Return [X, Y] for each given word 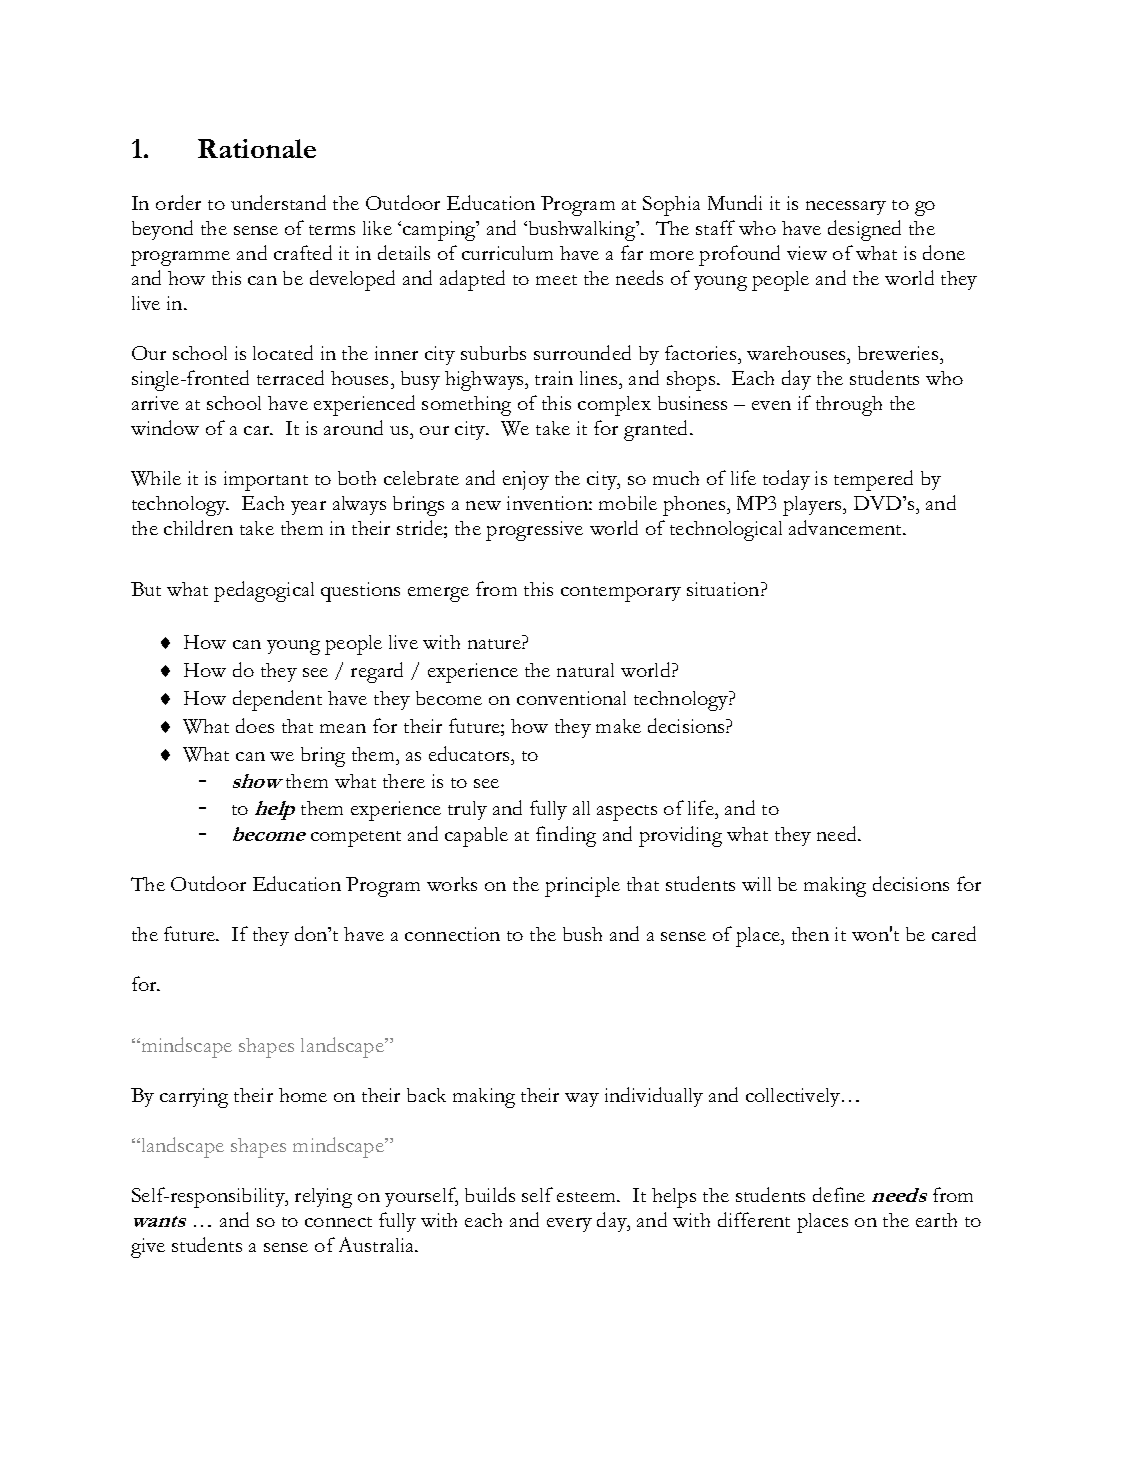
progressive [534, 531]
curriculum [507, 253]
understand [278, 202]
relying [323, 1198]
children [198, 527]
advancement [847, 527]
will [756, 884]
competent [356, 839]
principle [582, 887]
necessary [846, 208]
